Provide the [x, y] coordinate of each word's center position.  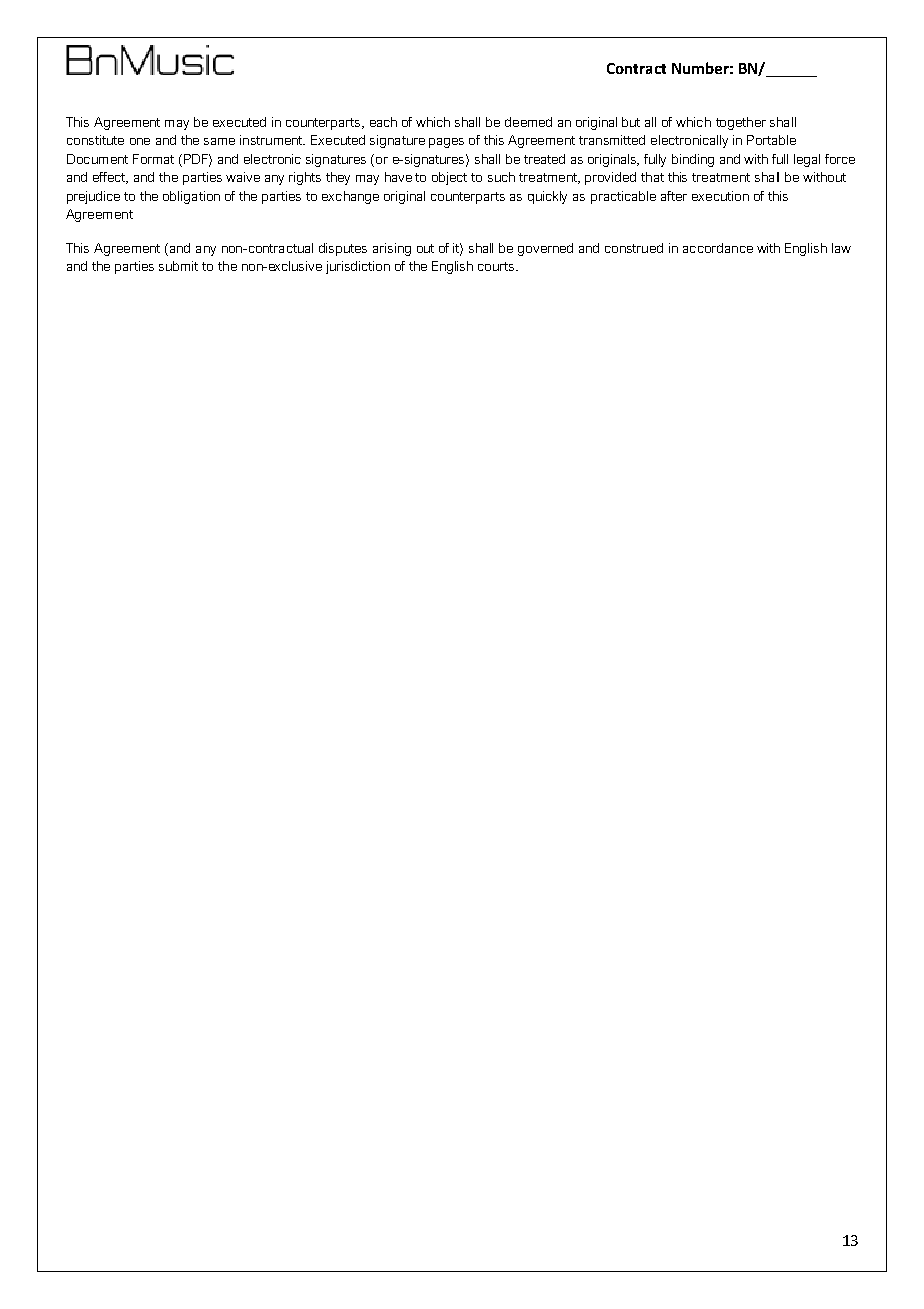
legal [807, 160]
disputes [343, 249]
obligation [191, 197]
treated [544, 159]
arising [392, 249]
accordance [718, 248]
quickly [547, 197]
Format [153, 159]
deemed [528, 122]
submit [178, 266]
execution [720, 196]
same [219, 141]
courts [497, 266]
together [741, 123]
